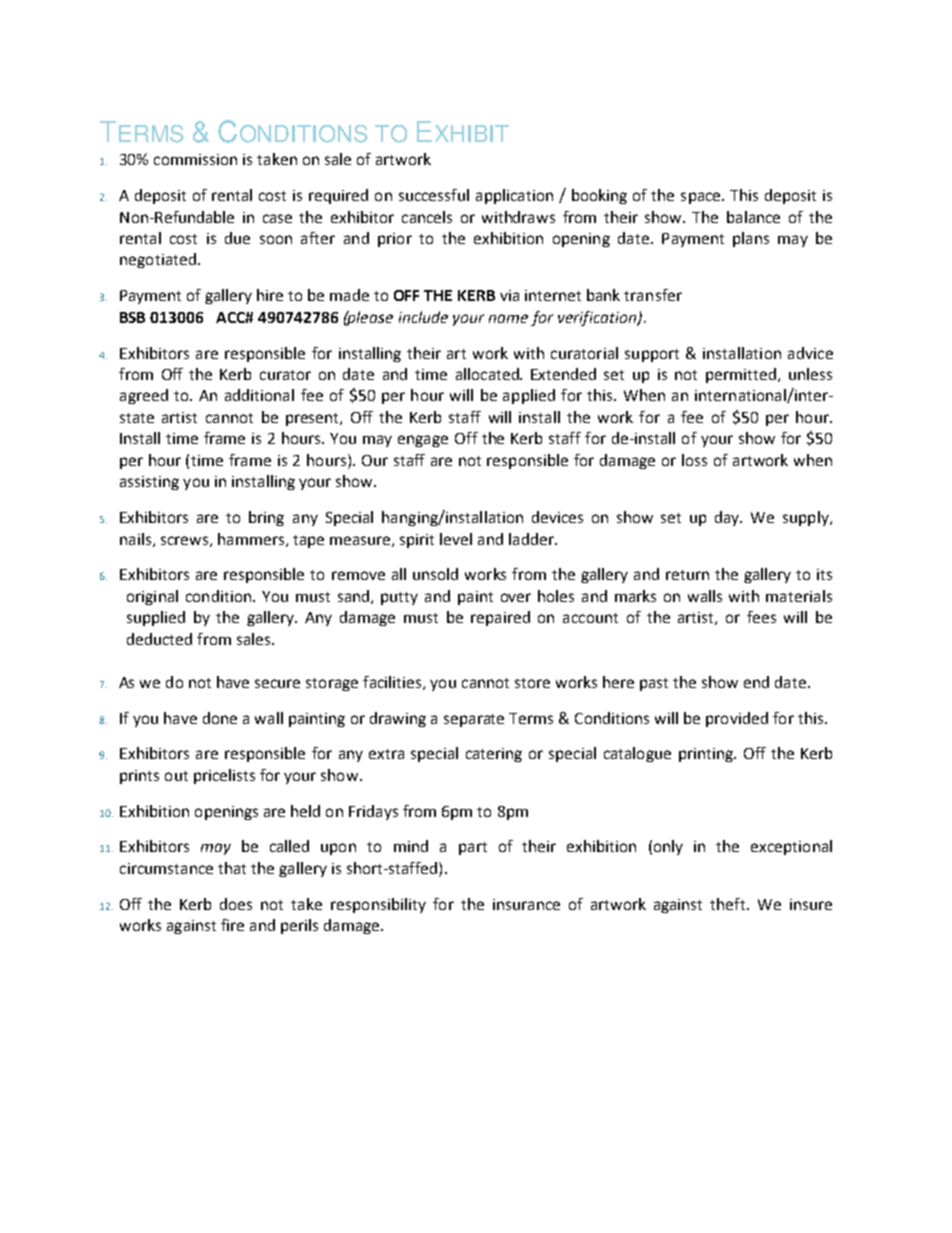 This image has width=952, height=1233. Describe the element at coordinates (694, 460) in the image. I see `loss` at that location.
